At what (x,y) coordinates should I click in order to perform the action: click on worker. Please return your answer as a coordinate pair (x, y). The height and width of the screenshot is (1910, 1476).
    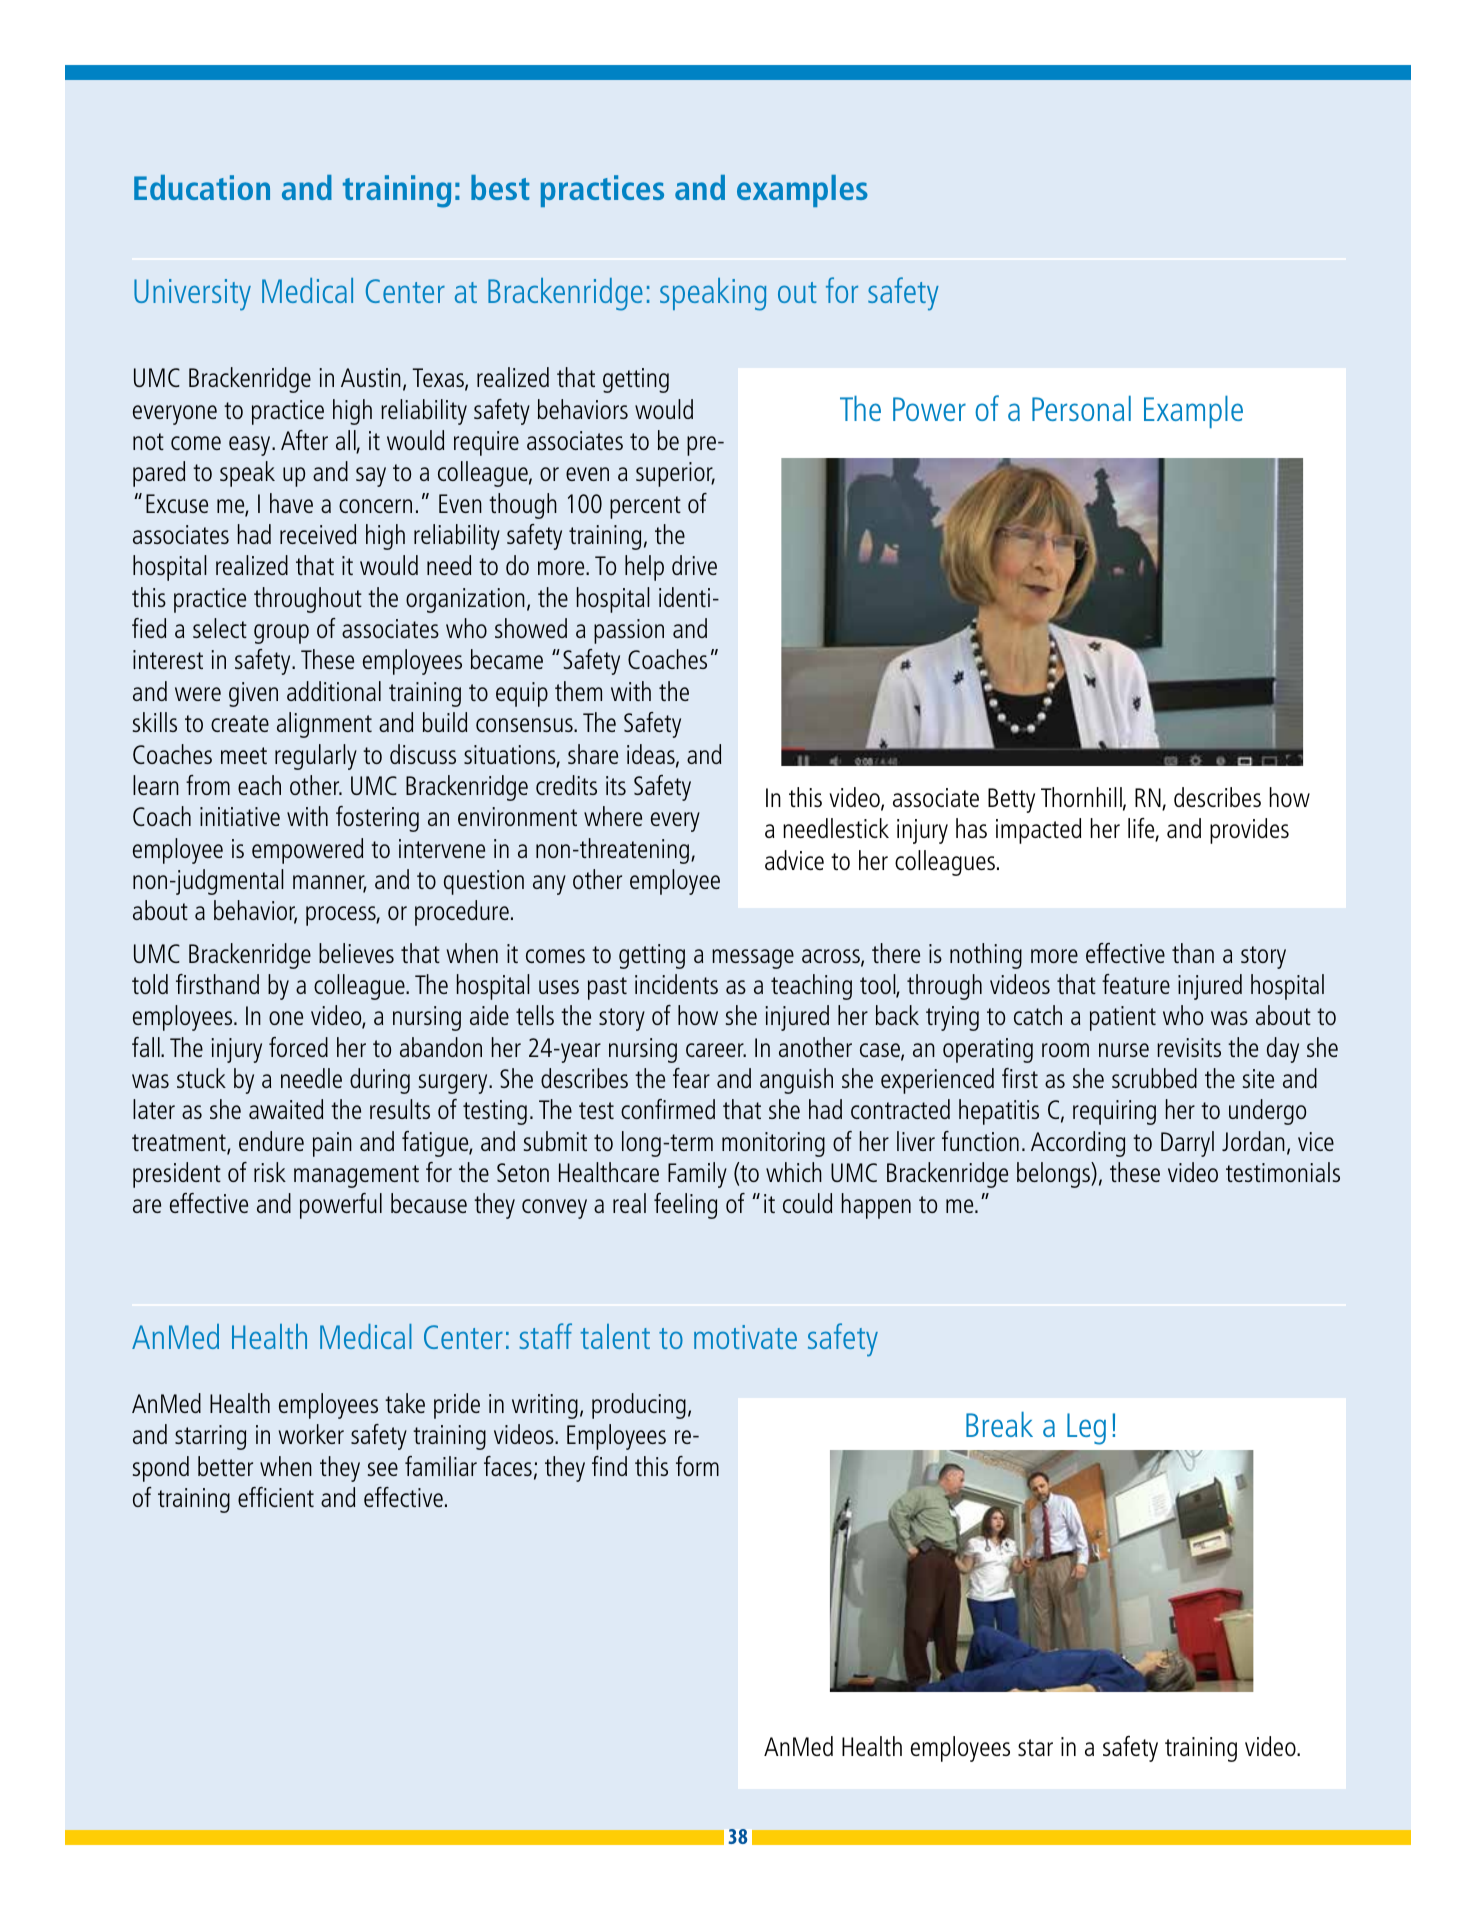
    Looking at the image, I should click on (311, 1434).
